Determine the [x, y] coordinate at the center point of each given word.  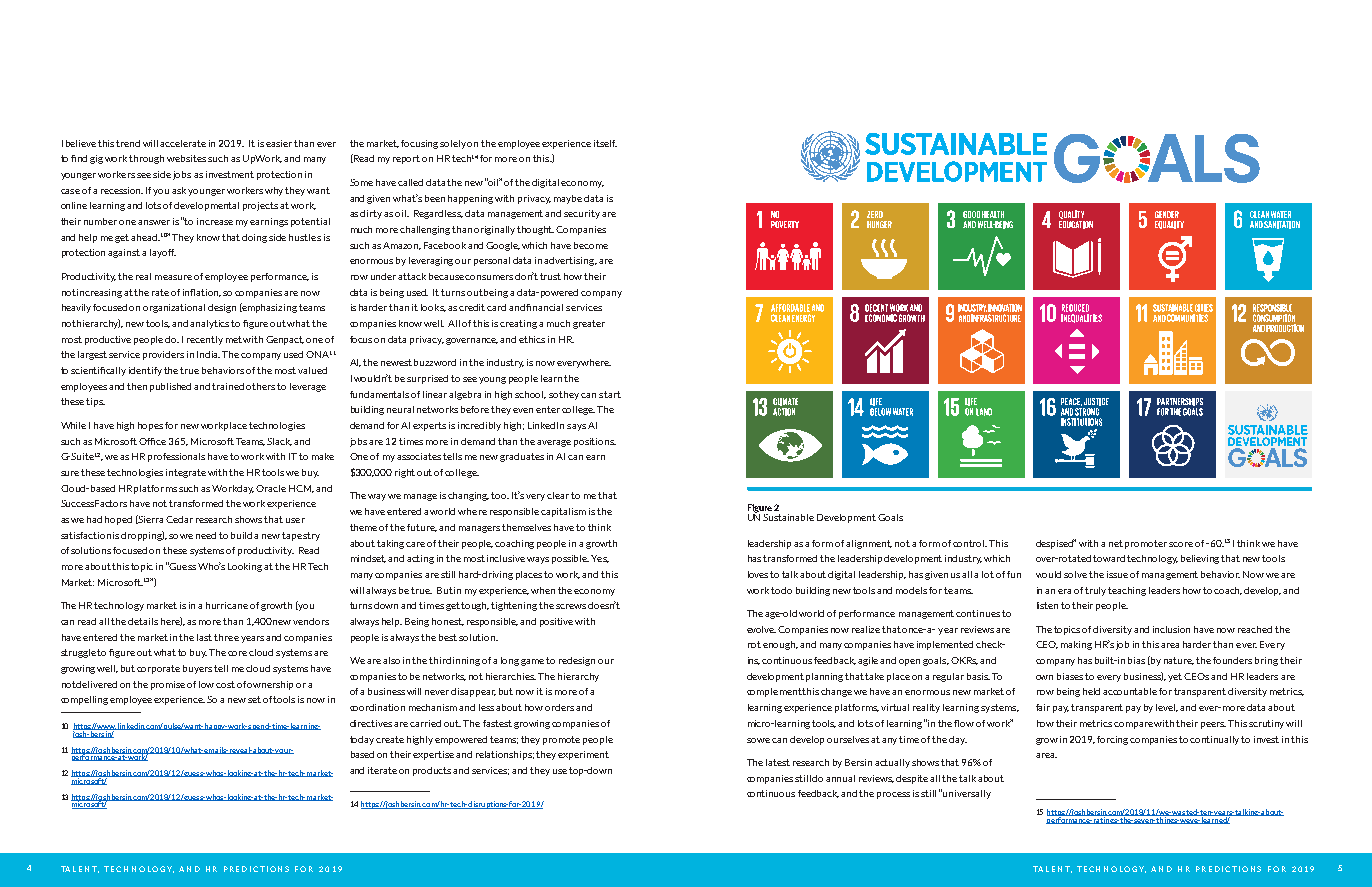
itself [605, 143]
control [970, 543]
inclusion [1171, 629]
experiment [583, 755]
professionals [176, 457]
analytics [211, 324]
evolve [761, 629]
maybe [568, 199]
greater [589, 324]
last [204, 637]
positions [595, 442]
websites [186, 158]
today [362, 740]
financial [544, 307]
